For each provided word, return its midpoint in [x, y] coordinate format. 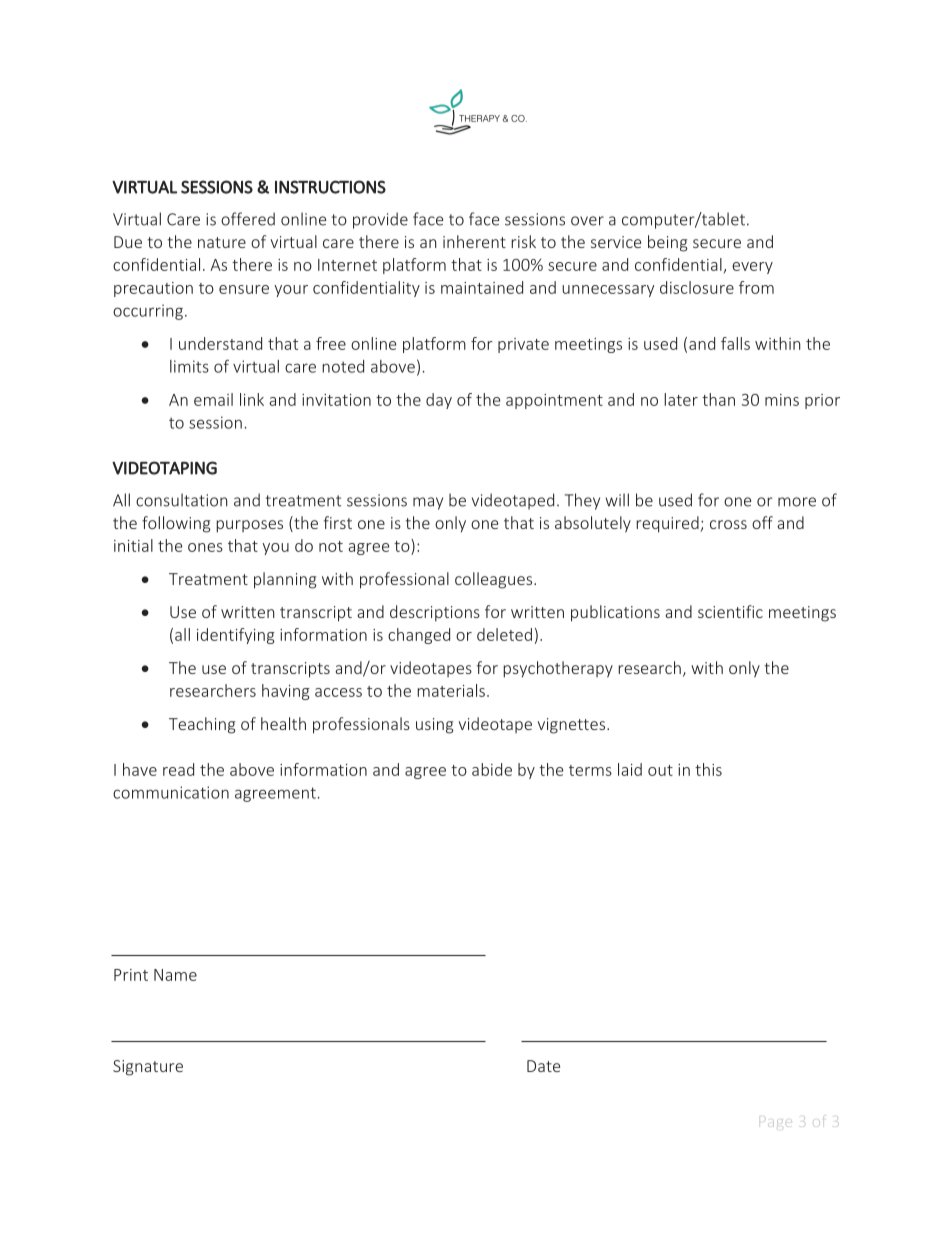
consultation [182, 500]
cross [728, 524]
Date [543, 1066]
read [178, 769]
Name [175, 975]
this [708, 769]
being [668, 243]
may [428, 503]
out [660, 770]
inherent [474, 241]
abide [492, 769]
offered [248, 219]
